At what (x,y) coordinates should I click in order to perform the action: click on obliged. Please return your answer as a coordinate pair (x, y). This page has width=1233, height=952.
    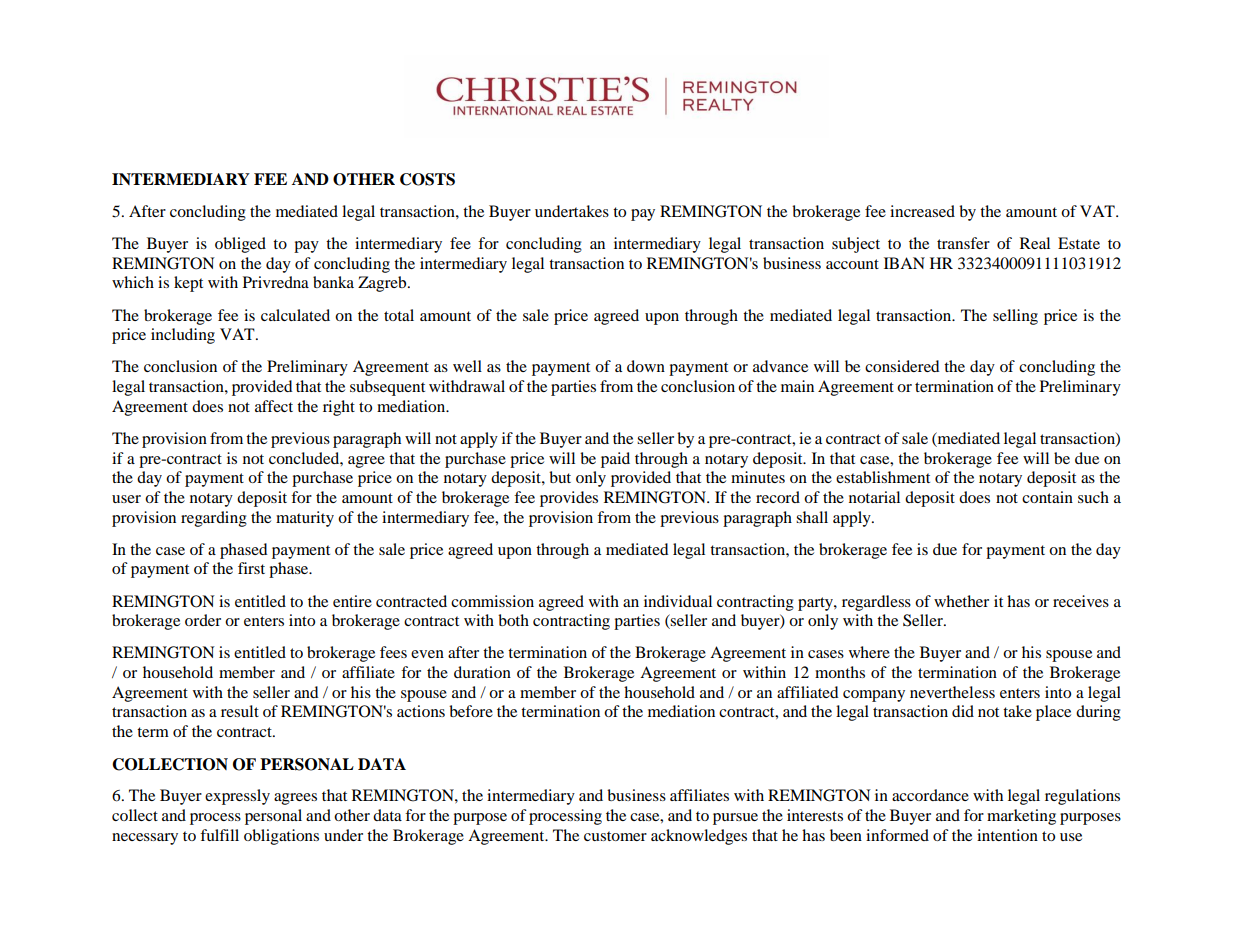
    Looking at the image, I should click on (240, 245).
